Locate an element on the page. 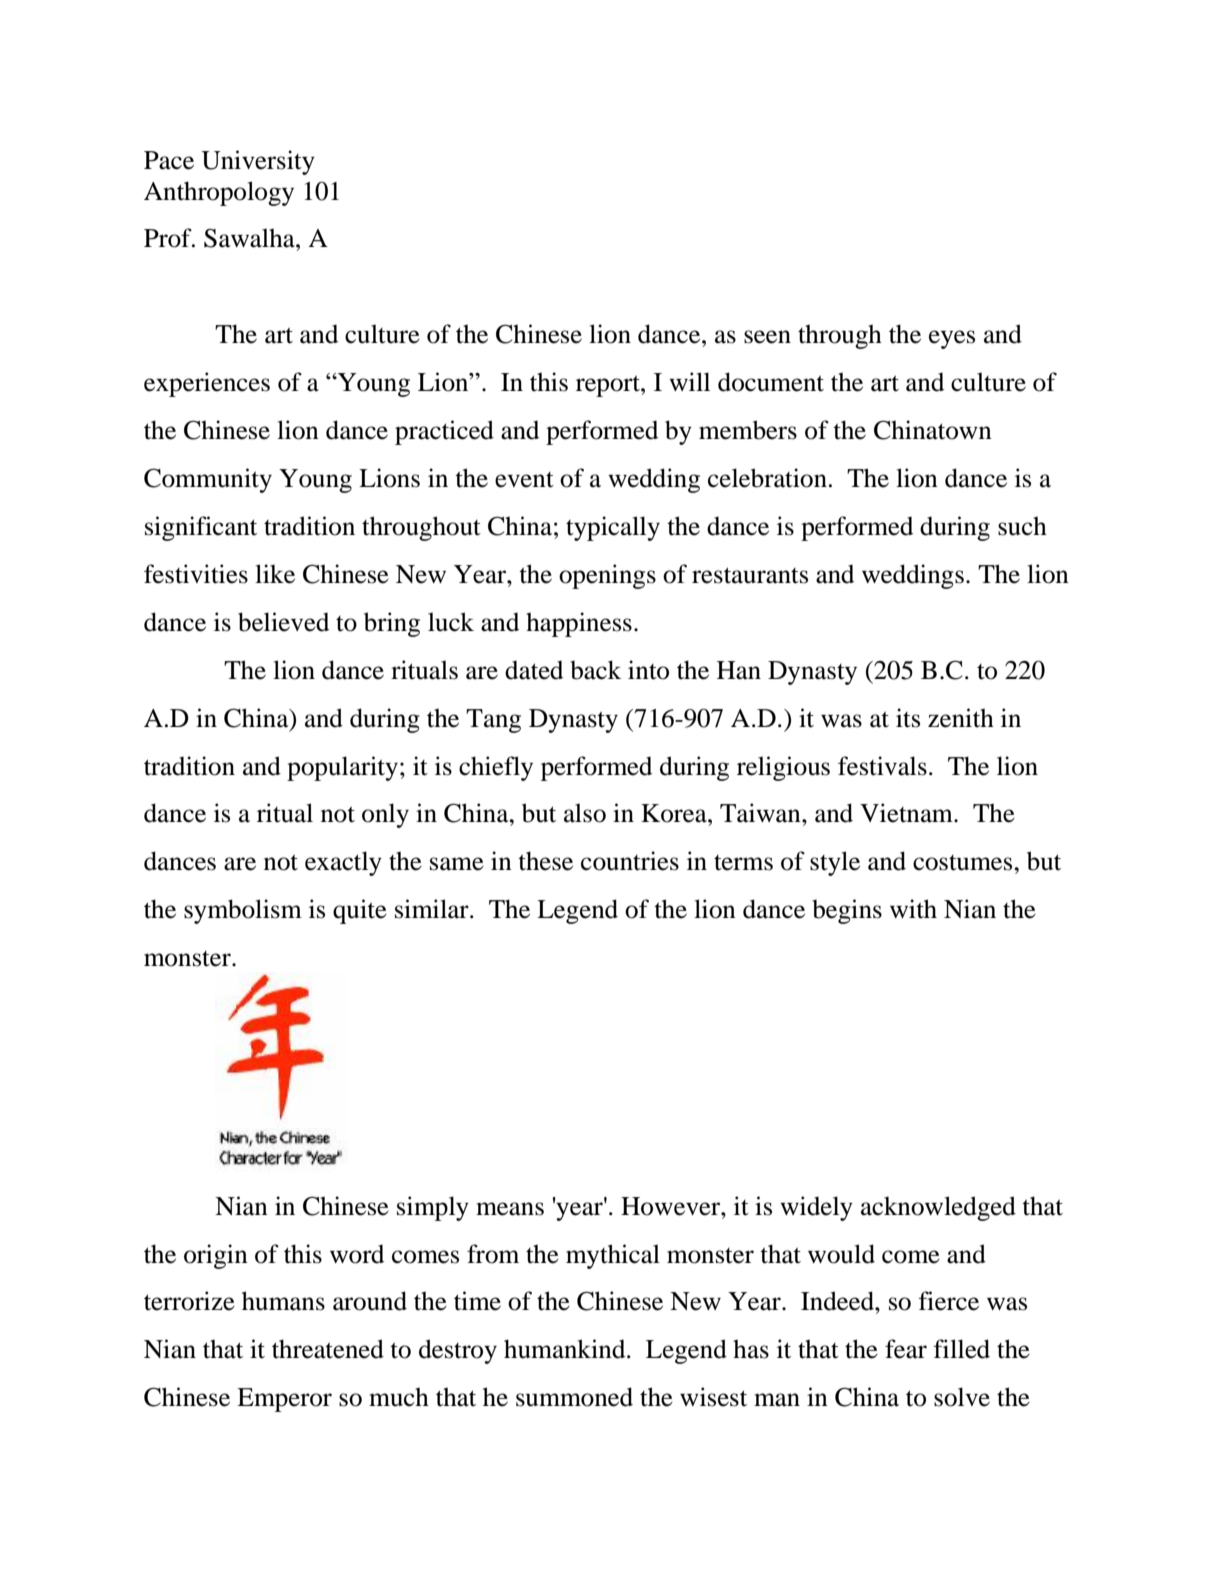 Image resolution: width=1222 pixels, height=1581 pixels. means is located at coordinates (510, 1209).
